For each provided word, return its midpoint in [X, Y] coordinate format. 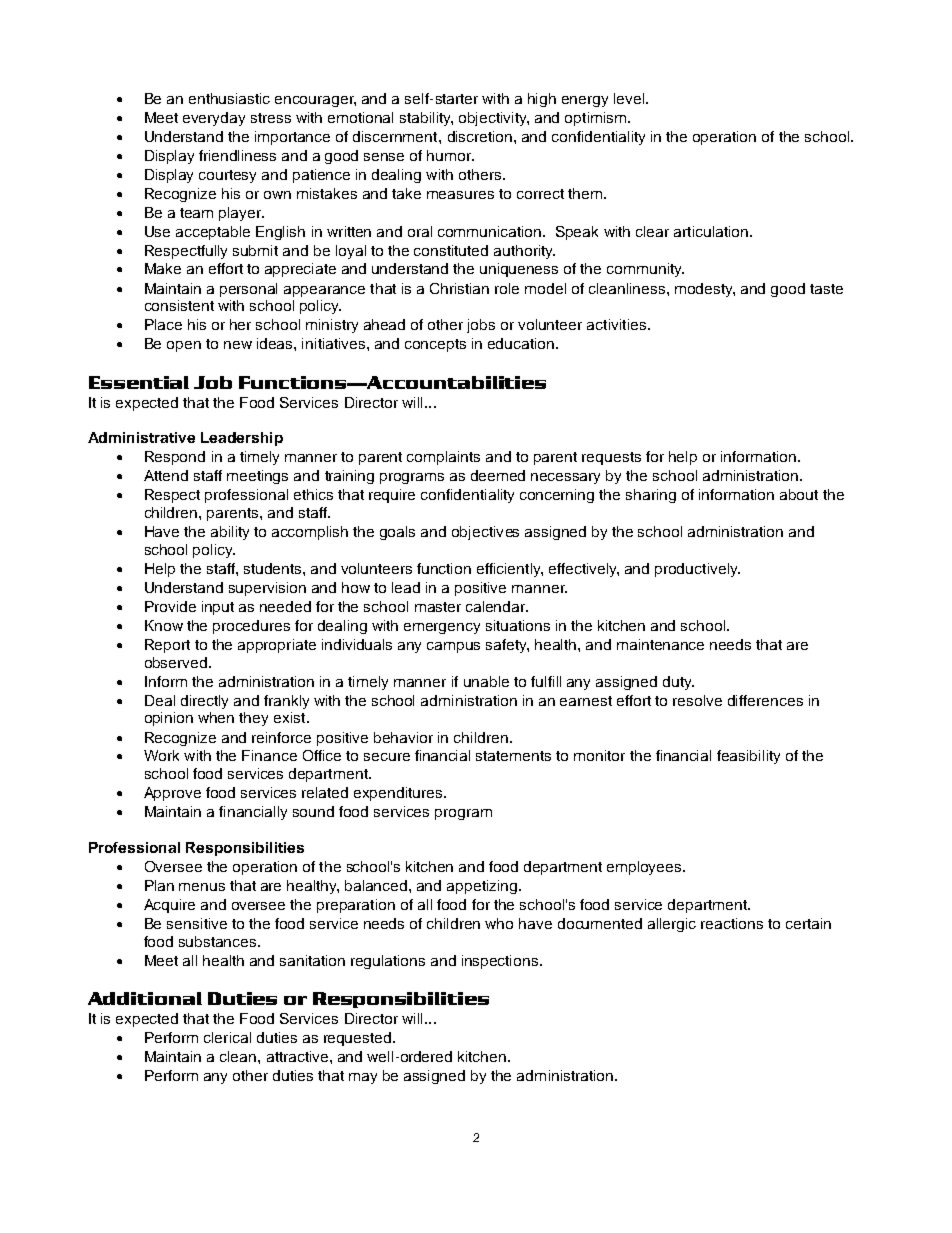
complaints [443, 458]
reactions [732, 923]
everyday [214, 119]
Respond [175, 458]
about [799, 494]
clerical [227, 1037]
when [216, 717]
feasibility [748, 757]
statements [513, 756]
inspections [501, 962]
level [630, 98]
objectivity [494, 119]
